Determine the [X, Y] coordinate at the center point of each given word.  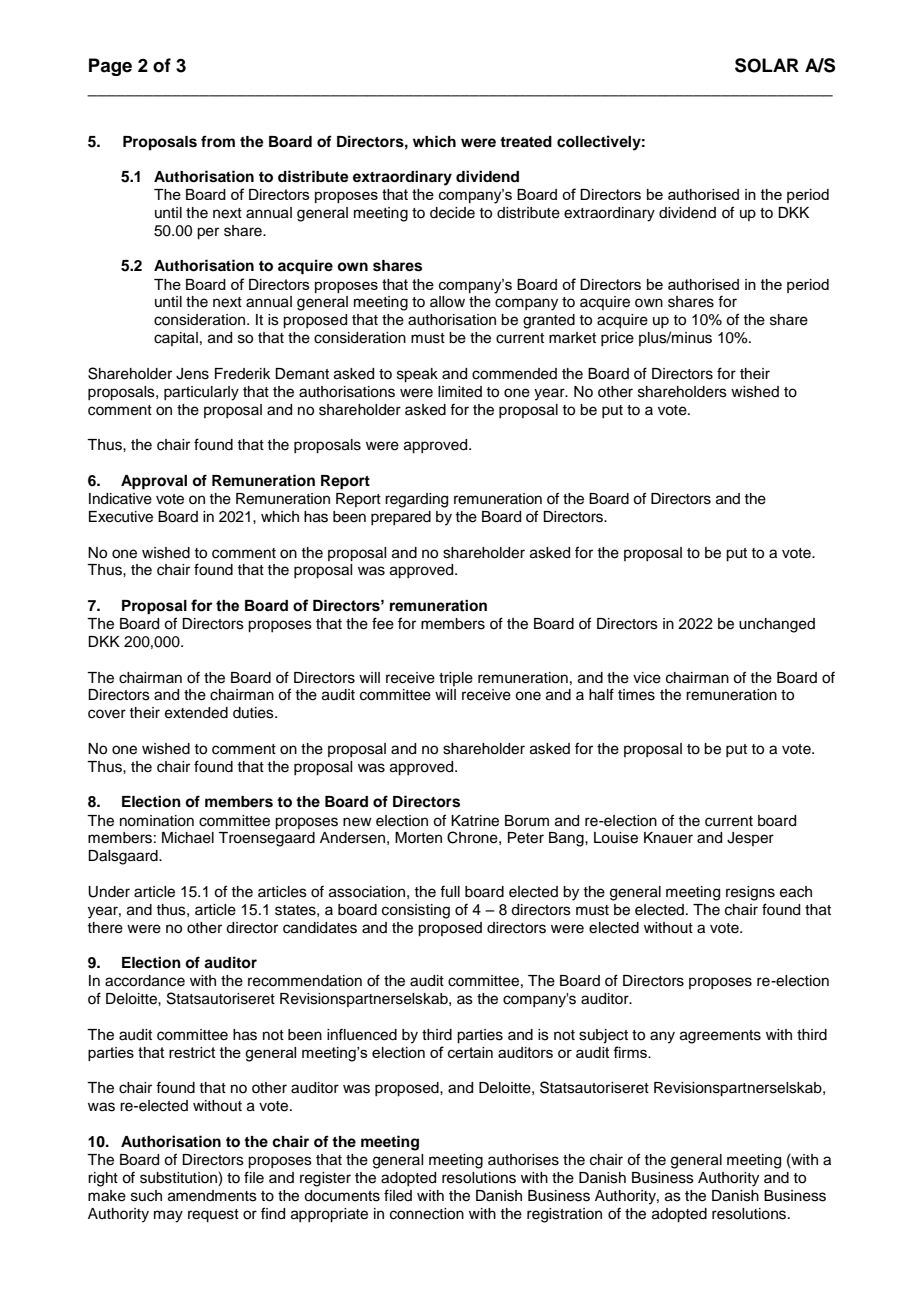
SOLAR [767, 65]
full [450, 891]
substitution [178, 1178]
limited [460, 392]
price [617, 339]
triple [456, 679]
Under [109, 892]
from [218, 141]
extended [196, 713]
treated [526, 142]
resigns [750, 893]
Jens [192, 374]
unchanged [777, 625]
